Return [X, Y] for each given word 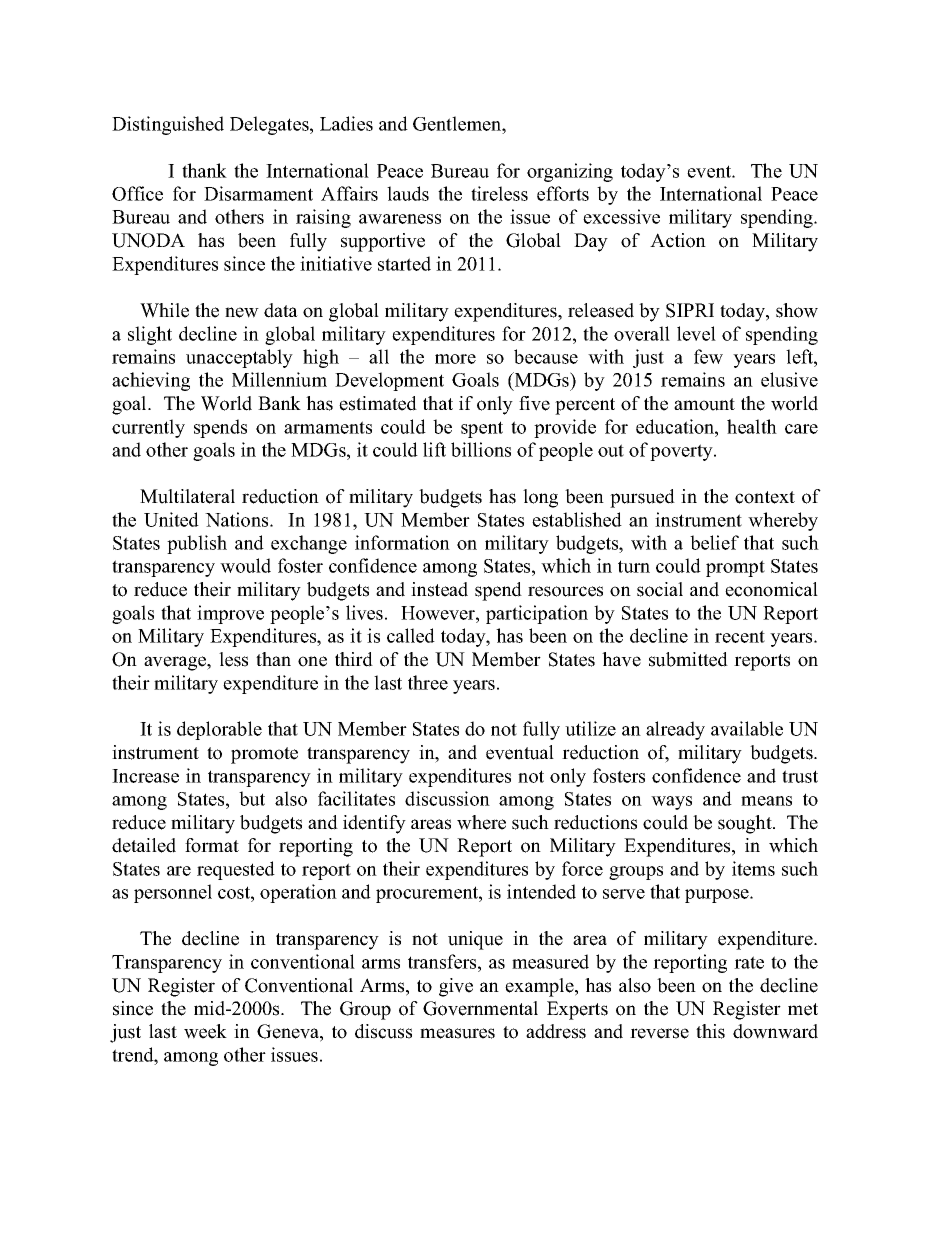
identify [374, 824]
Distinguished [168, 125]
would [245, 565]
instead [439, 589]
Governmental [480, 1008]
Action [678, 240]
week [205, 1031]
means [766, 801]
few [708, 356]
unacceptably [239, 358]
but [252, 798]
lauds [408, 193]
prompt [735, 568]
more [455, 359]
